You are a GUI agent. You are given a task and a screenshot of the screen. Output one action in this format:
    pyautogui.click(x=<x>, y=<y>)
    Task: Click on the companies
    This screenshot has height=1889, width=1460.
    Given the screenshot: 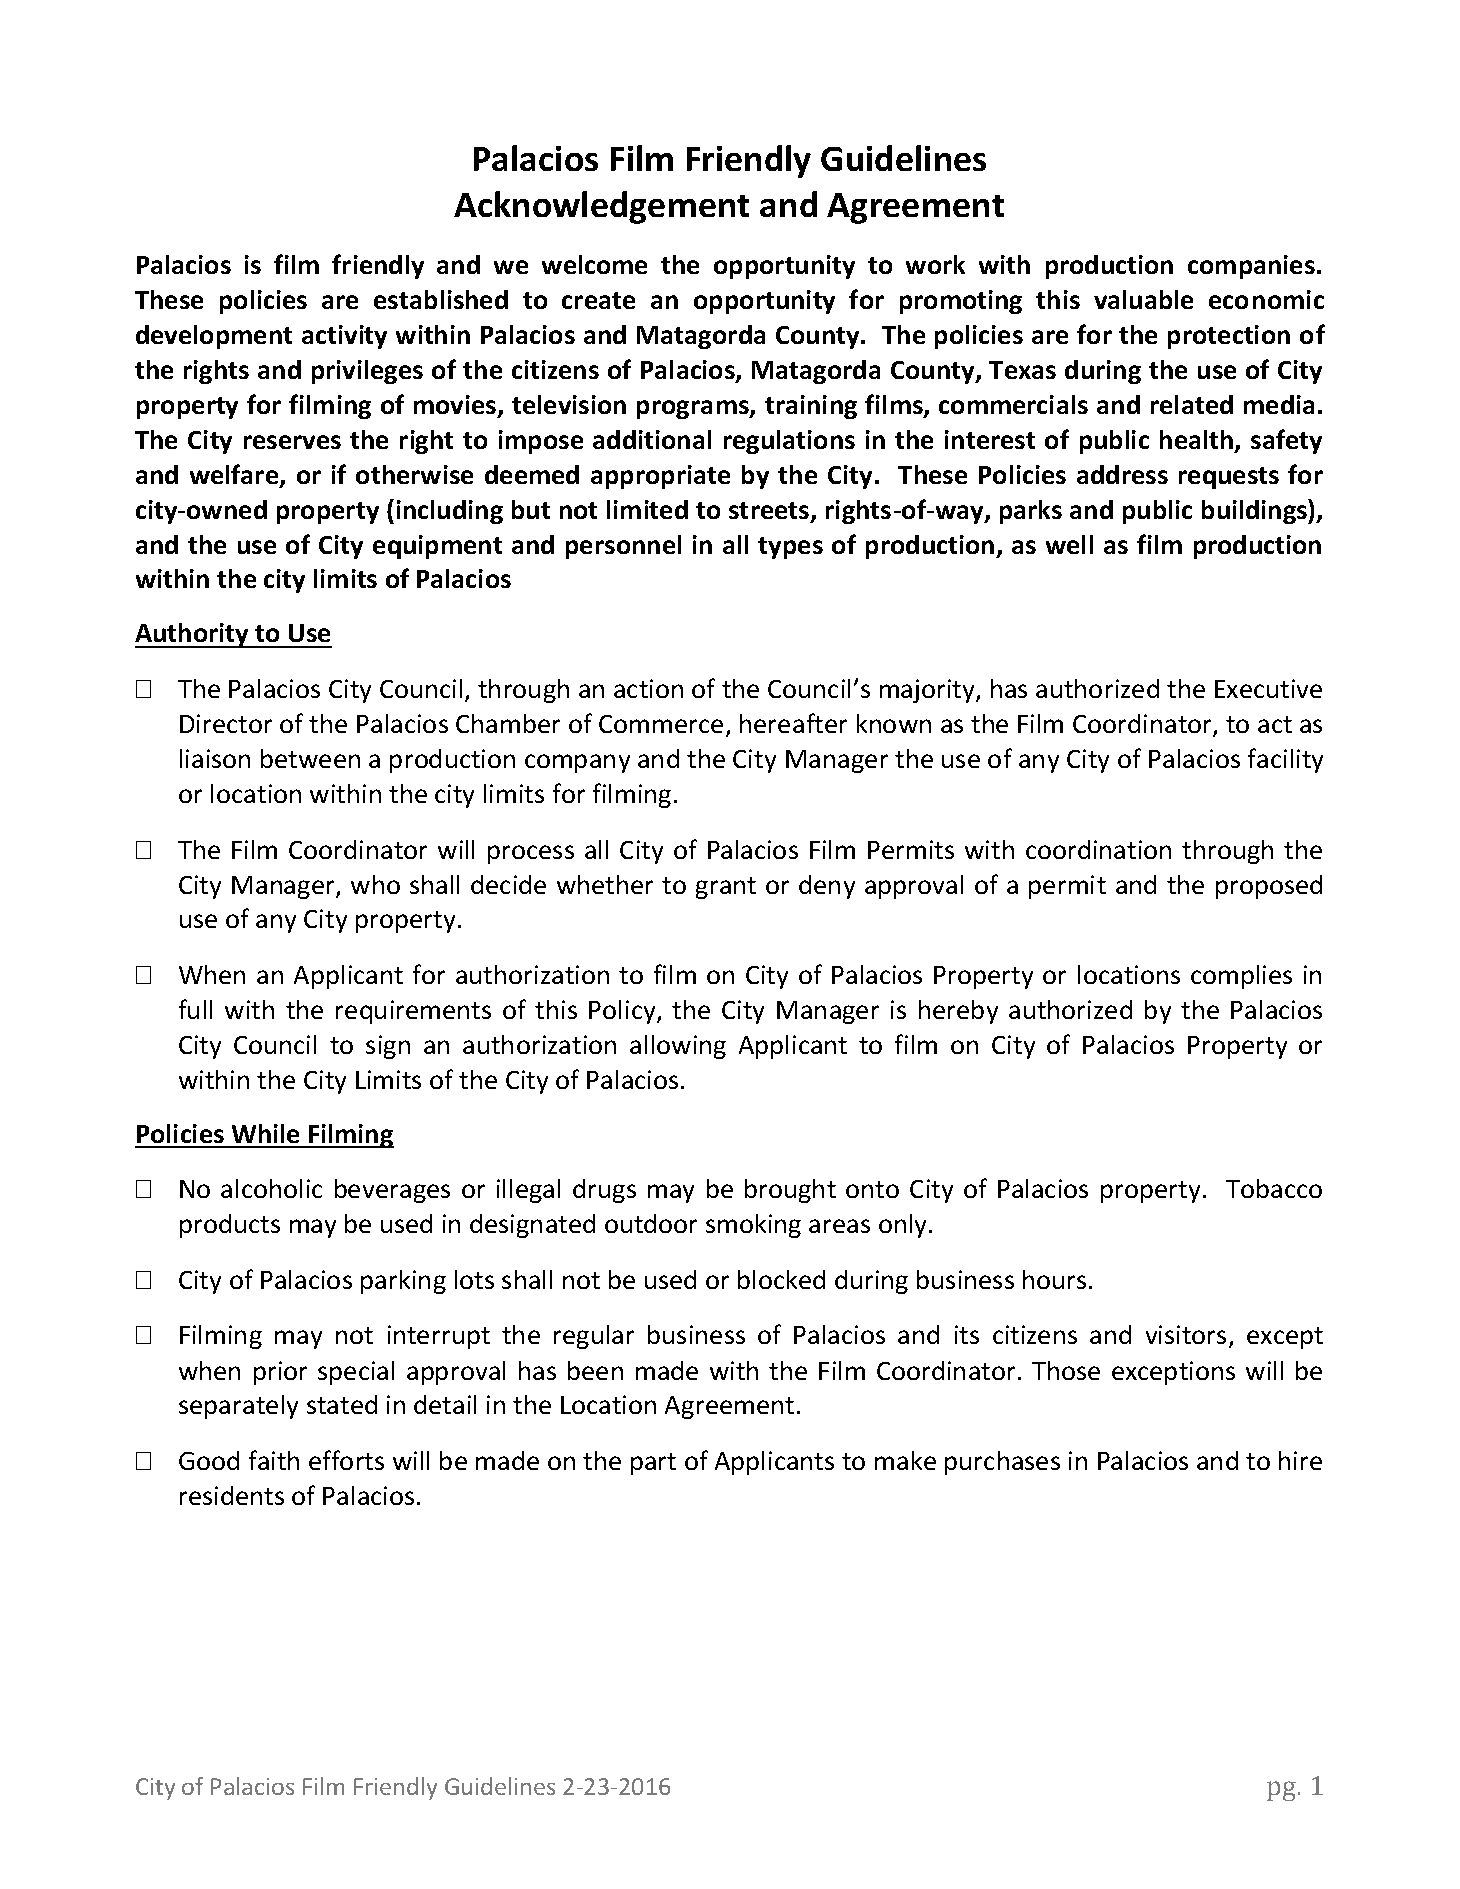 What is the action you would take?
    pyautogui.click(x=1251, y=267)
